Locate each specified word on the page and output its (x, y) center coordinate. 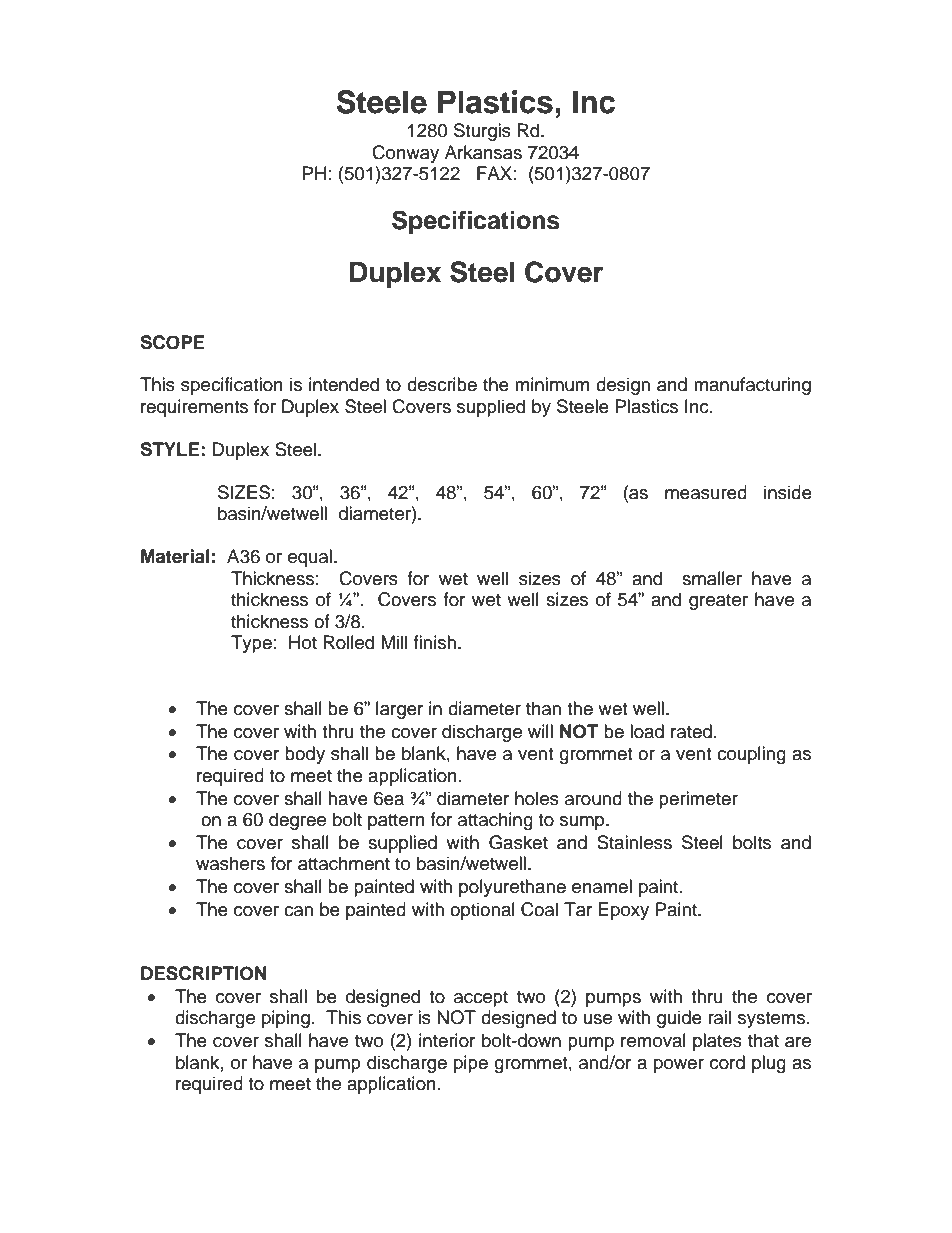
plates (717, 1042)
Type (251, 644)
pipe (471, 1064)
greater (718, 602)
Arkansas (483, 152)
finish (434, 642)
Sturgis (482, 132)
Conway (405, 154)
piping (286, 1019)
